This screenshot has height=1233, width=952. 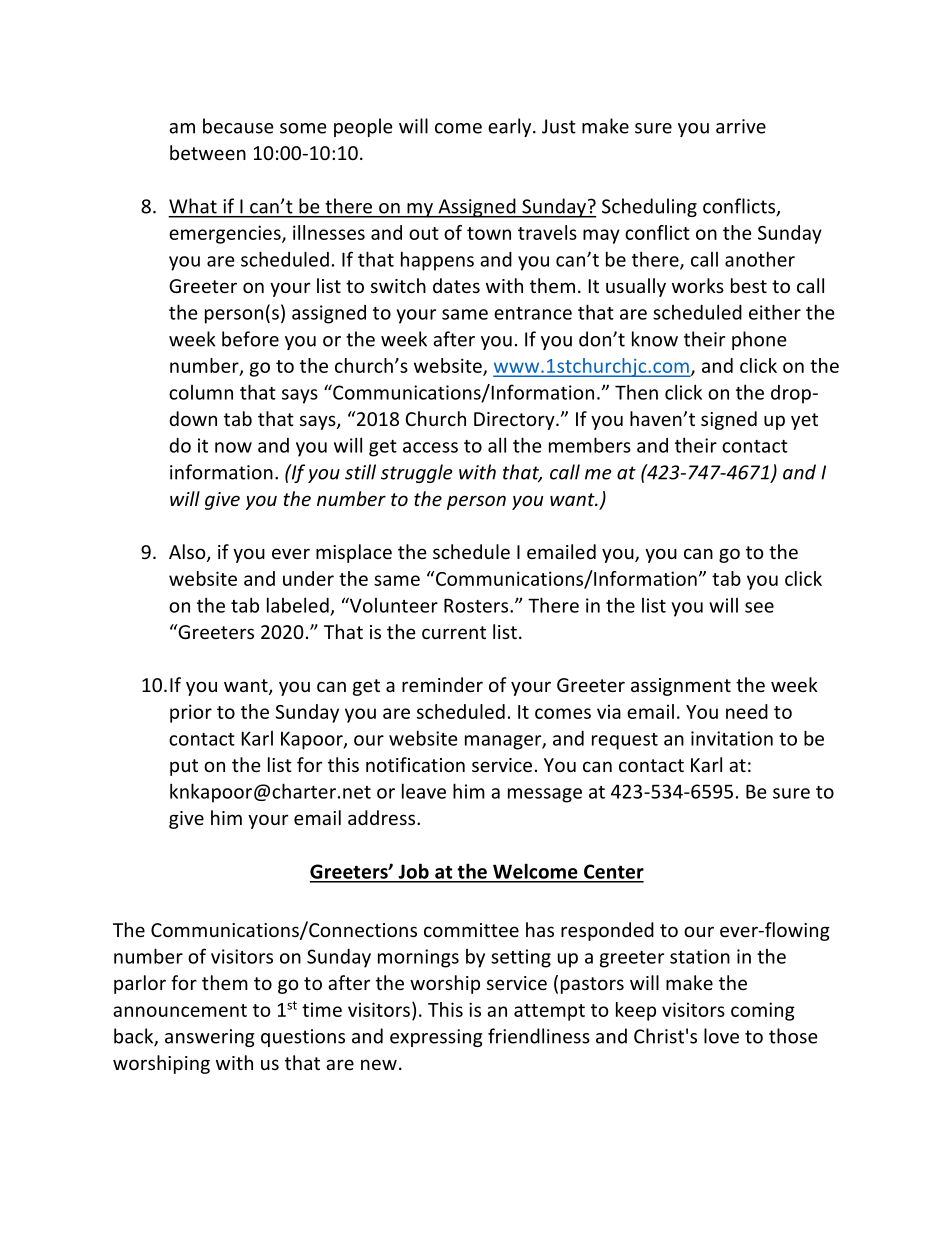 I want to click on arrive, so click(x=741, y=126).
